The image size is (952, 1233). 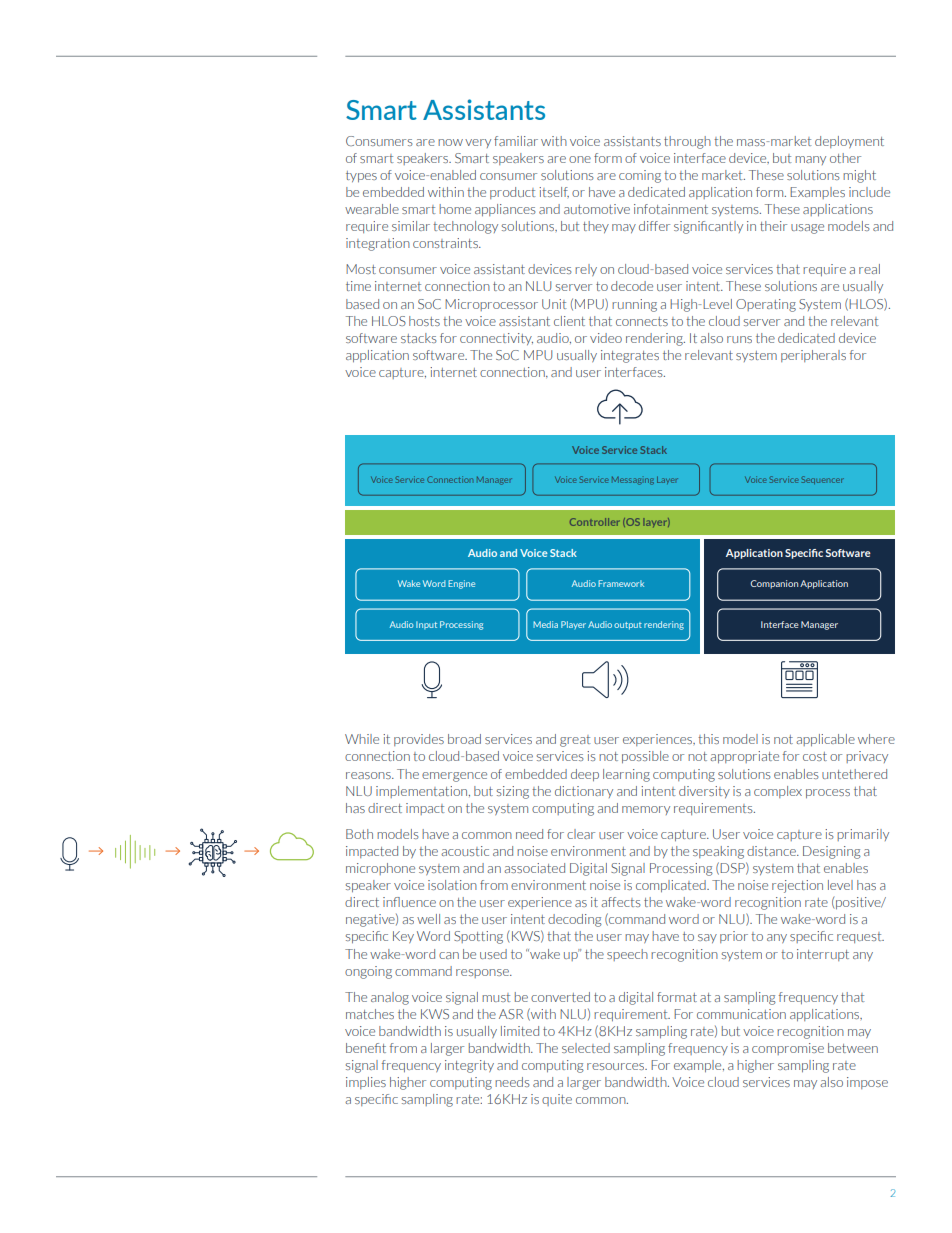 What do you see at coordinates (581, 834) in the screenshot?
I see `clear` at bounding box center [581, 834].
